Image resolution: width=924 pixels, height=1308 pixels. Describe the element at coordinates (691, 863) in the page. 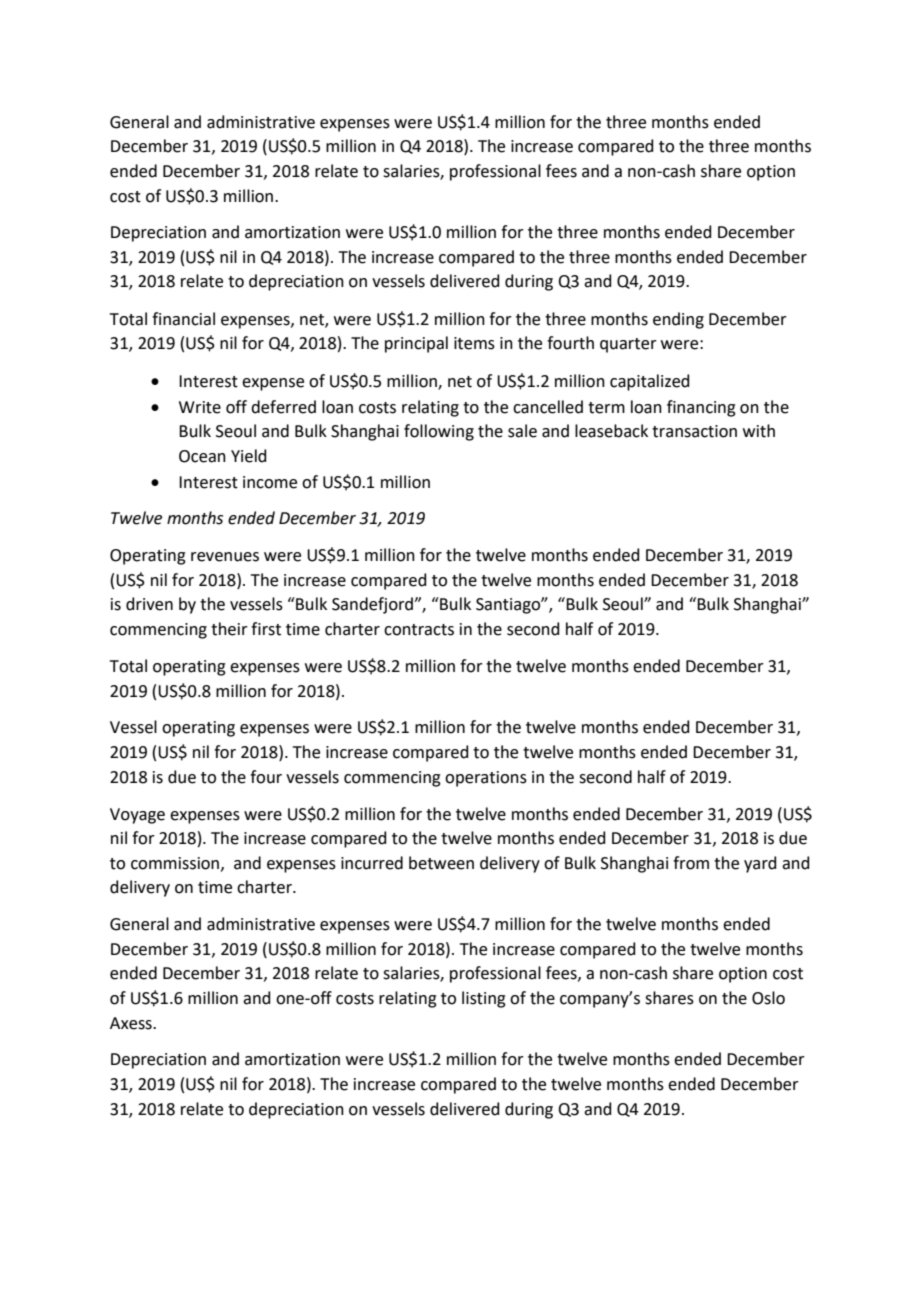

I see `from` at that location.
